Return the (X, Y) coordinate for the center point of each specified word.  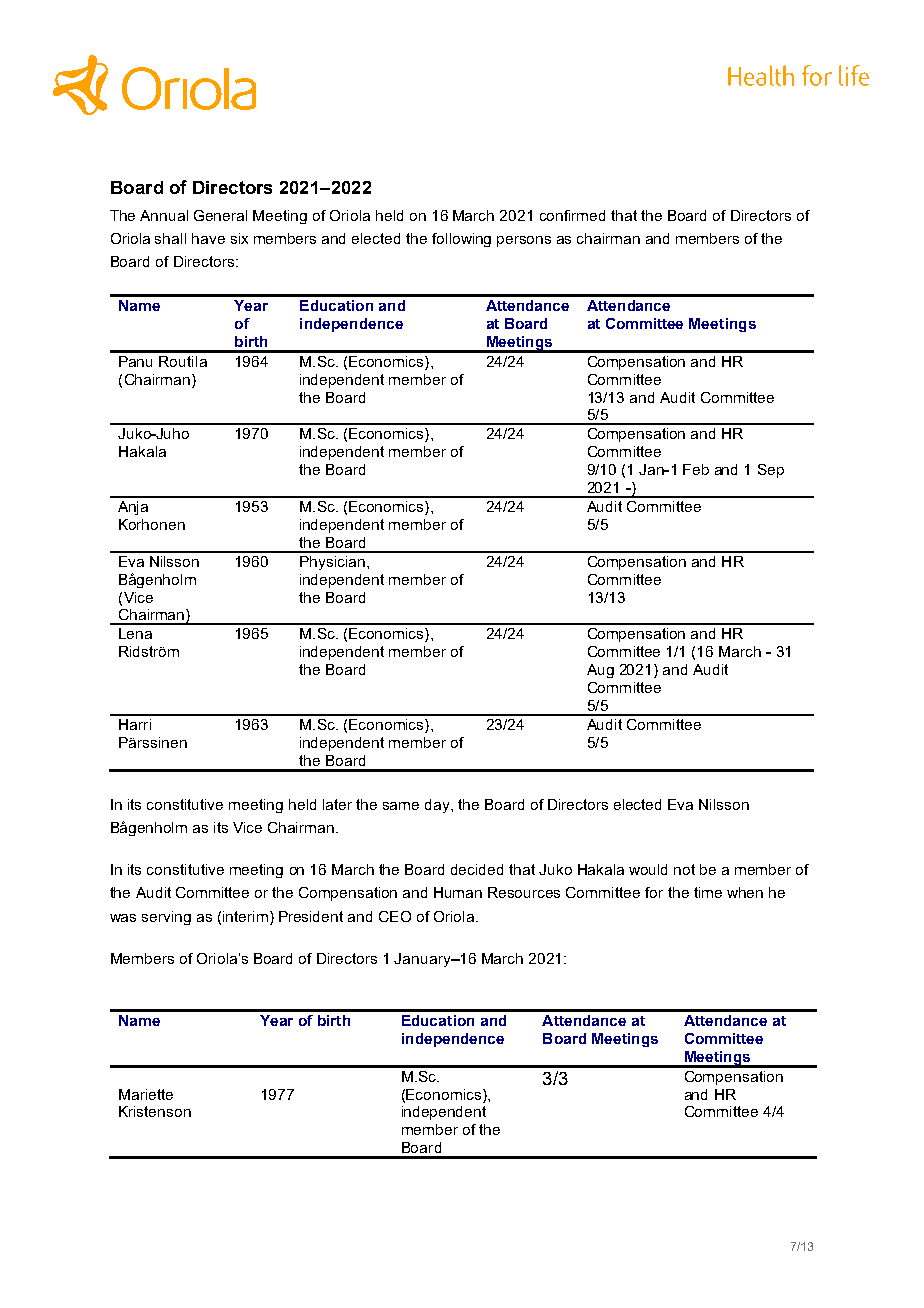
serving (166, 918)
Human (458, 892)
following (461, 240)
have (208, 238)
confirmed (572, 215)
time (708, 892)
